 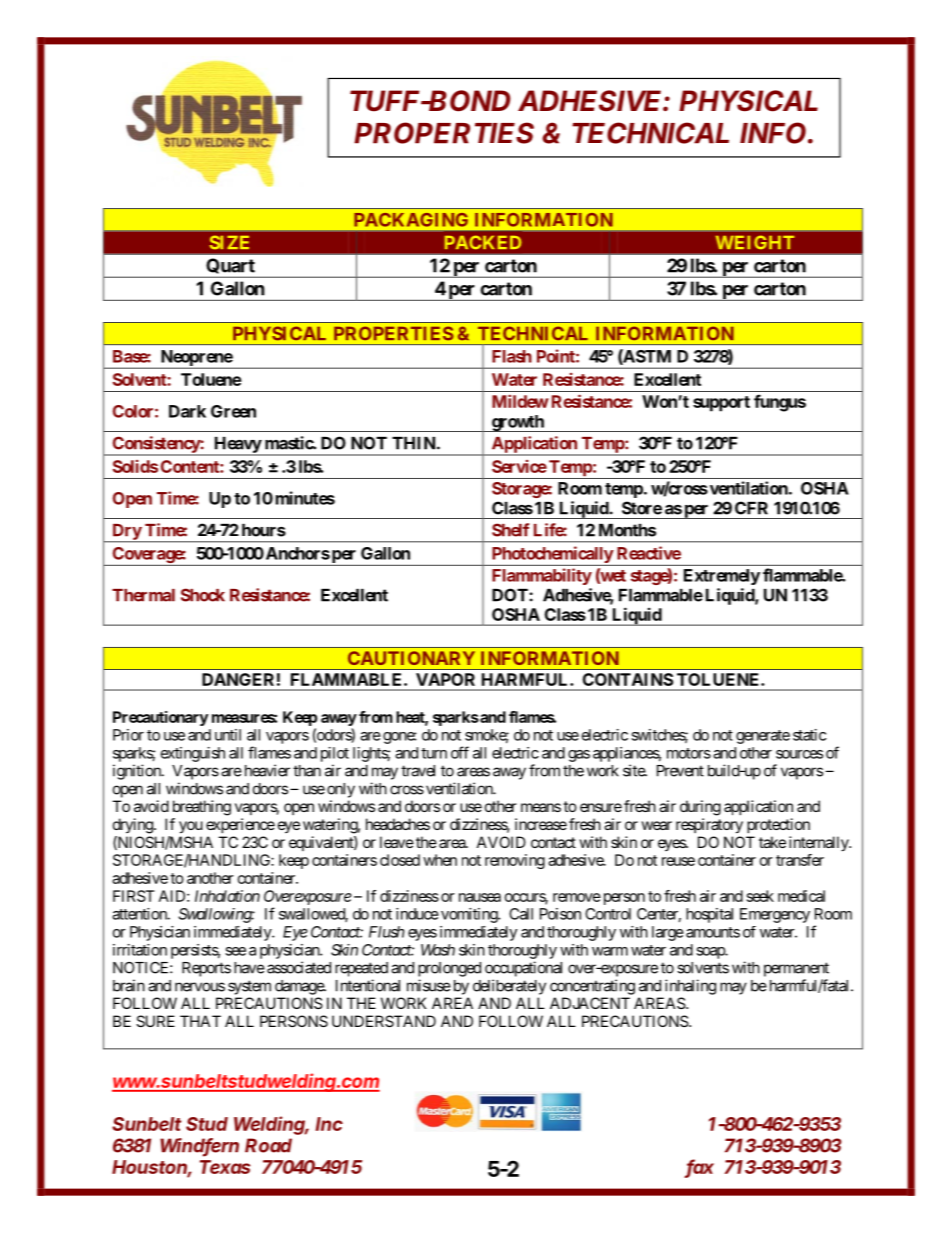 What do you see at coordinates (483, 242) in the screenshot?
I see `PACKED` at bounding box center [483, 242].
